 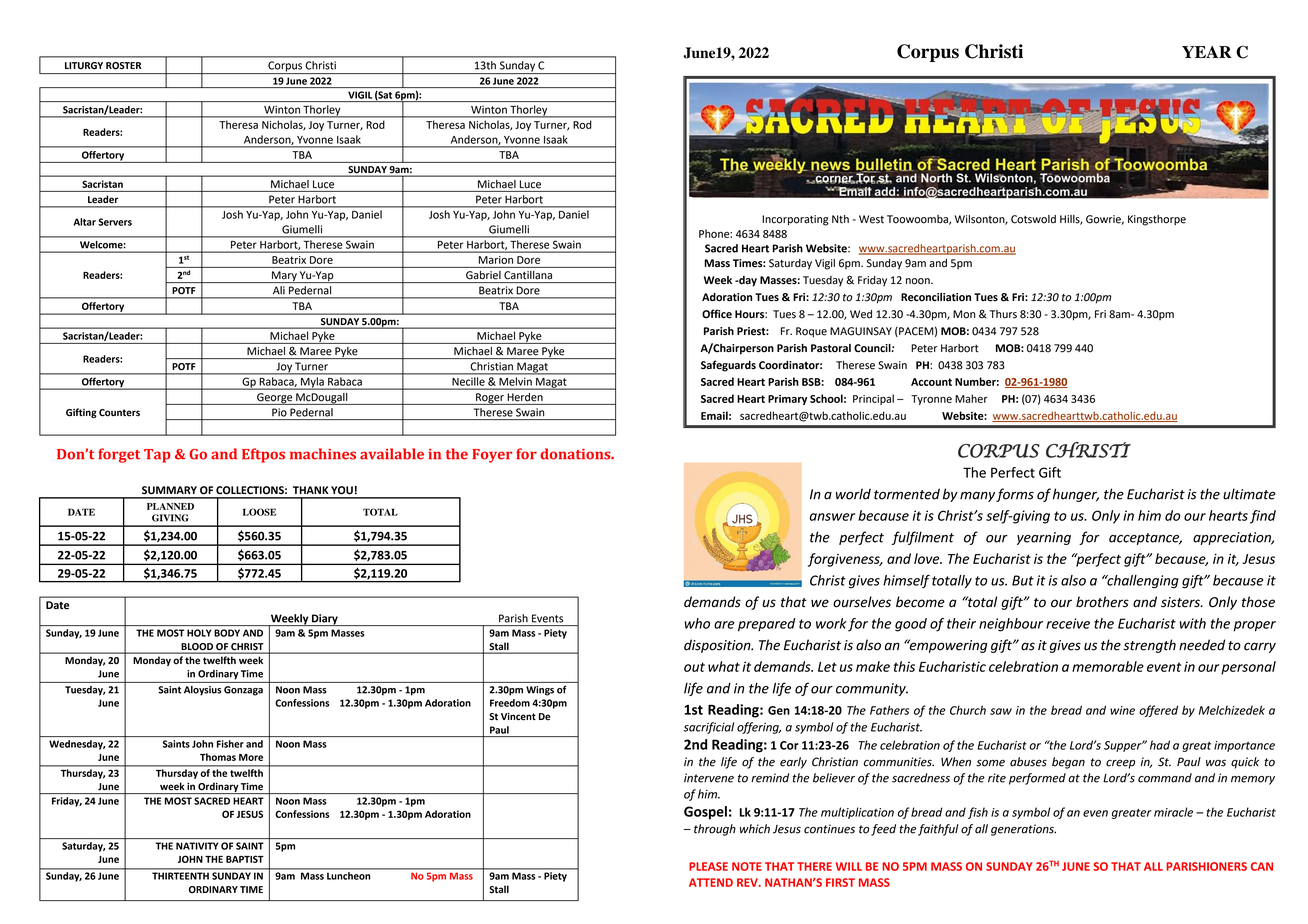 What do you see at coordinates (123, 66) in the page?
I see `ROSTER` at bounding box center [123, 66].
